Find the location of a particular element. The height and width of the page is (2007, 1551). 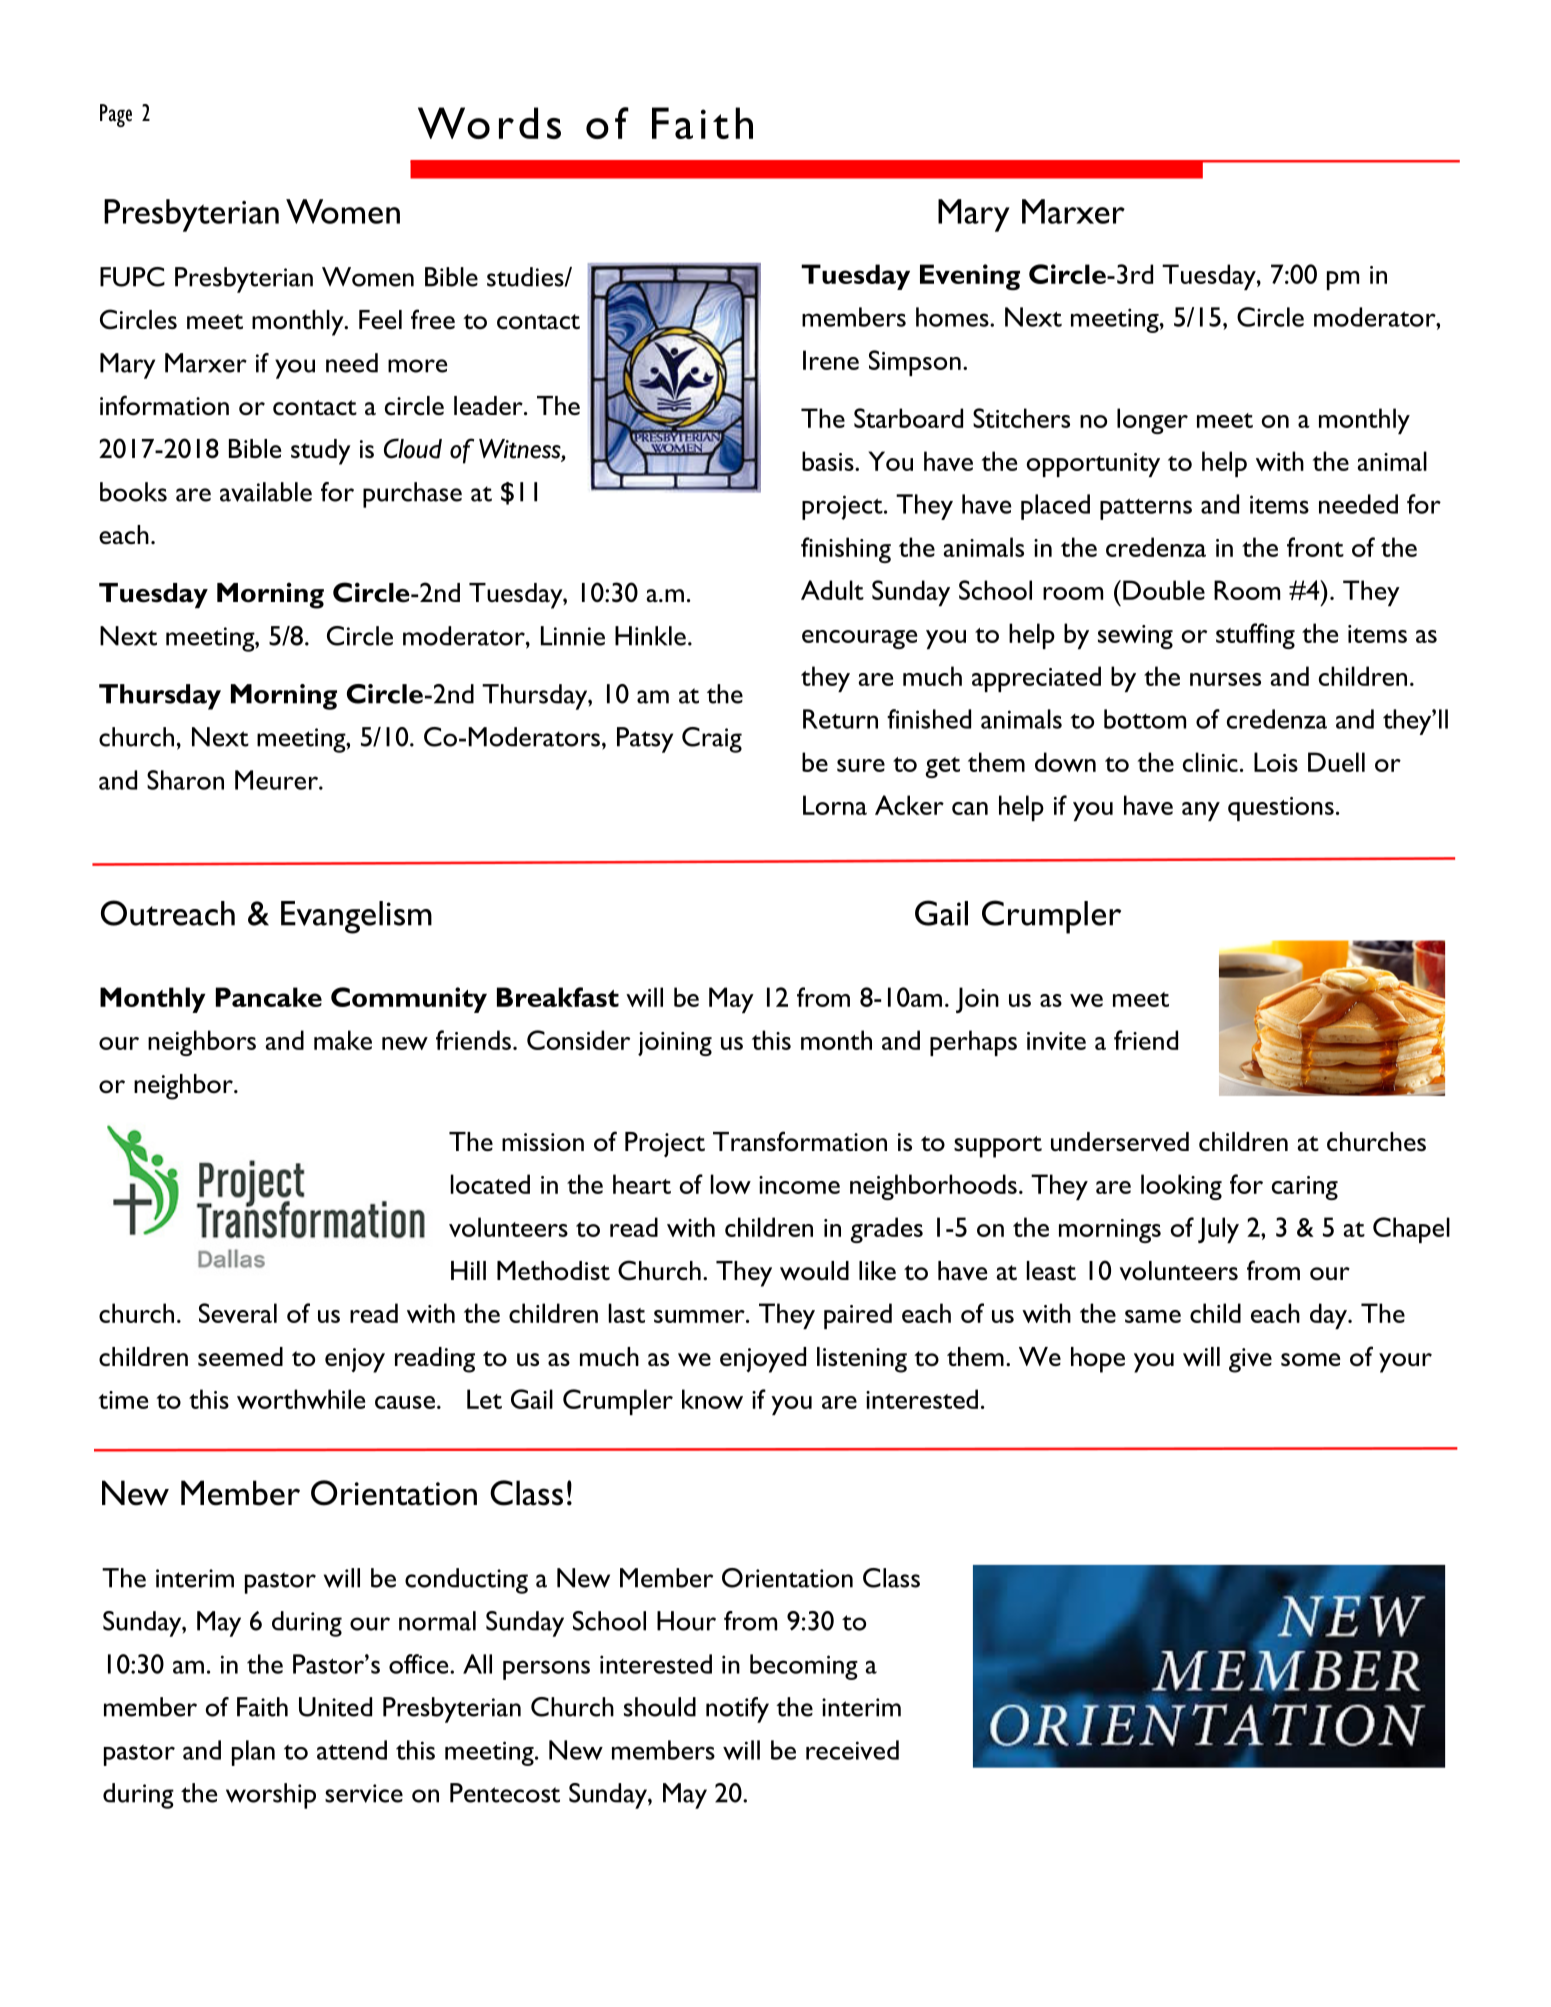

Page is located at coordinates (116, 115).
